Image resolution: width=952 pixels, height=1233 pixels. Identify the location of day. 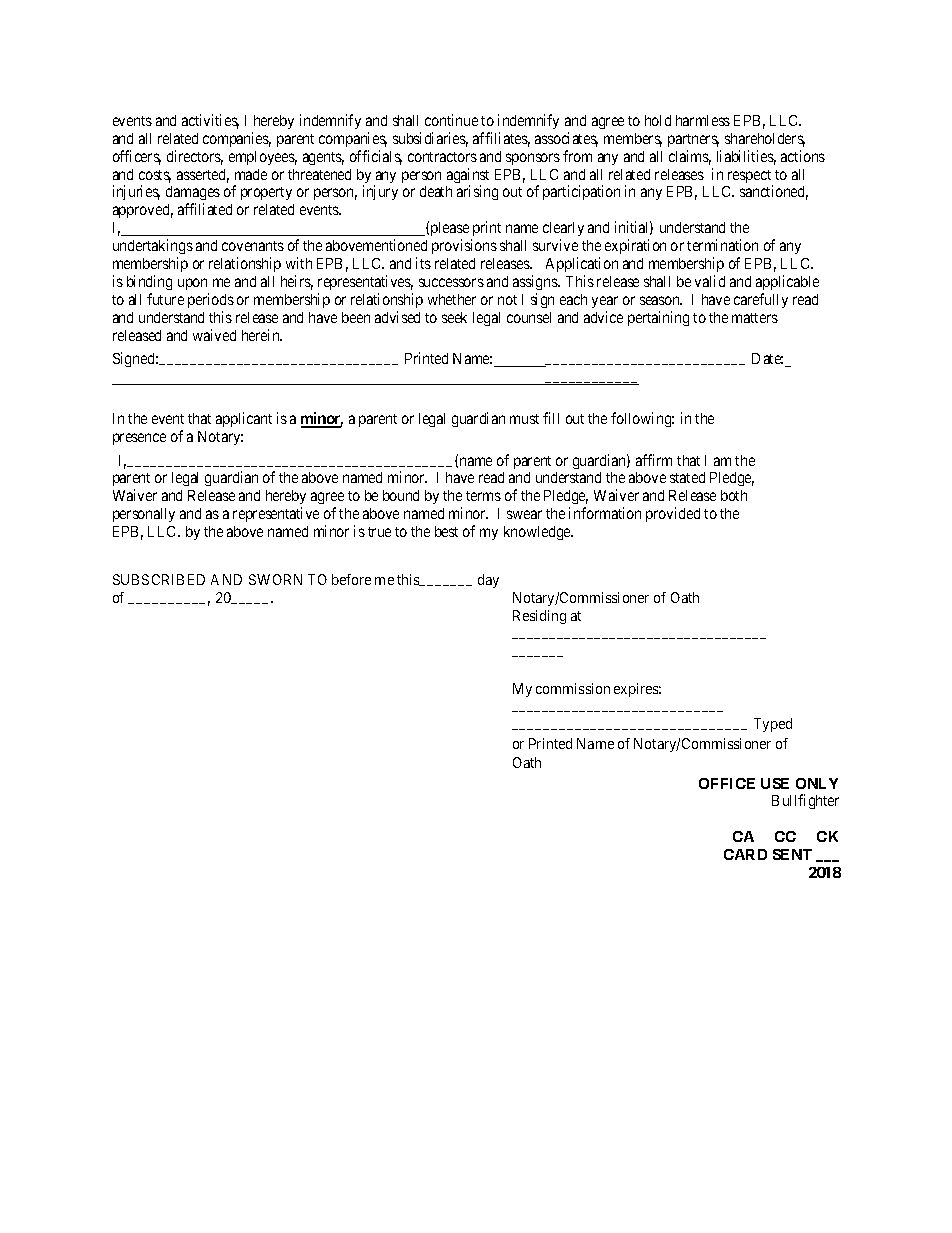
(488, 581).
